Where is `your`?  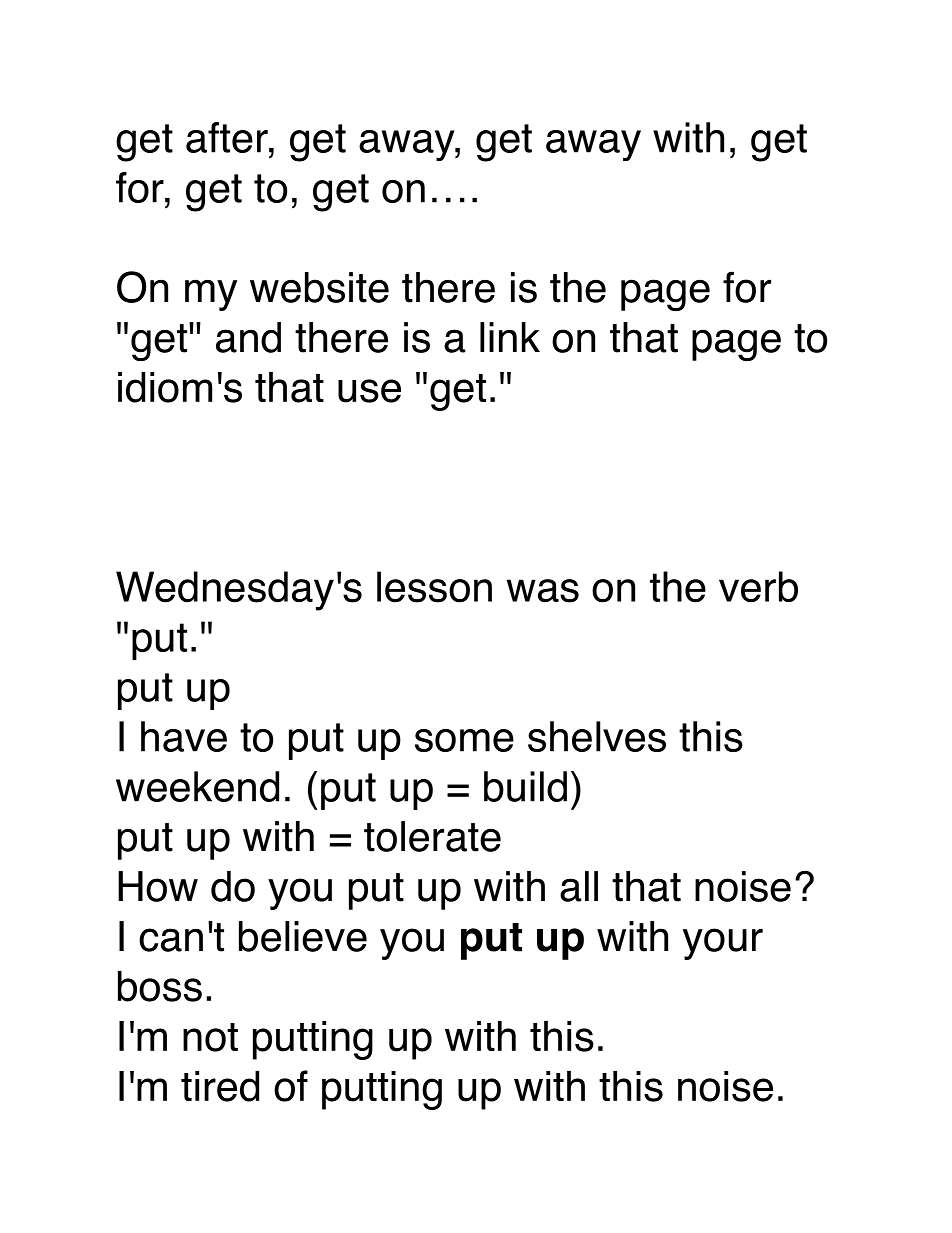 your is located at coordinates (723, 944).
